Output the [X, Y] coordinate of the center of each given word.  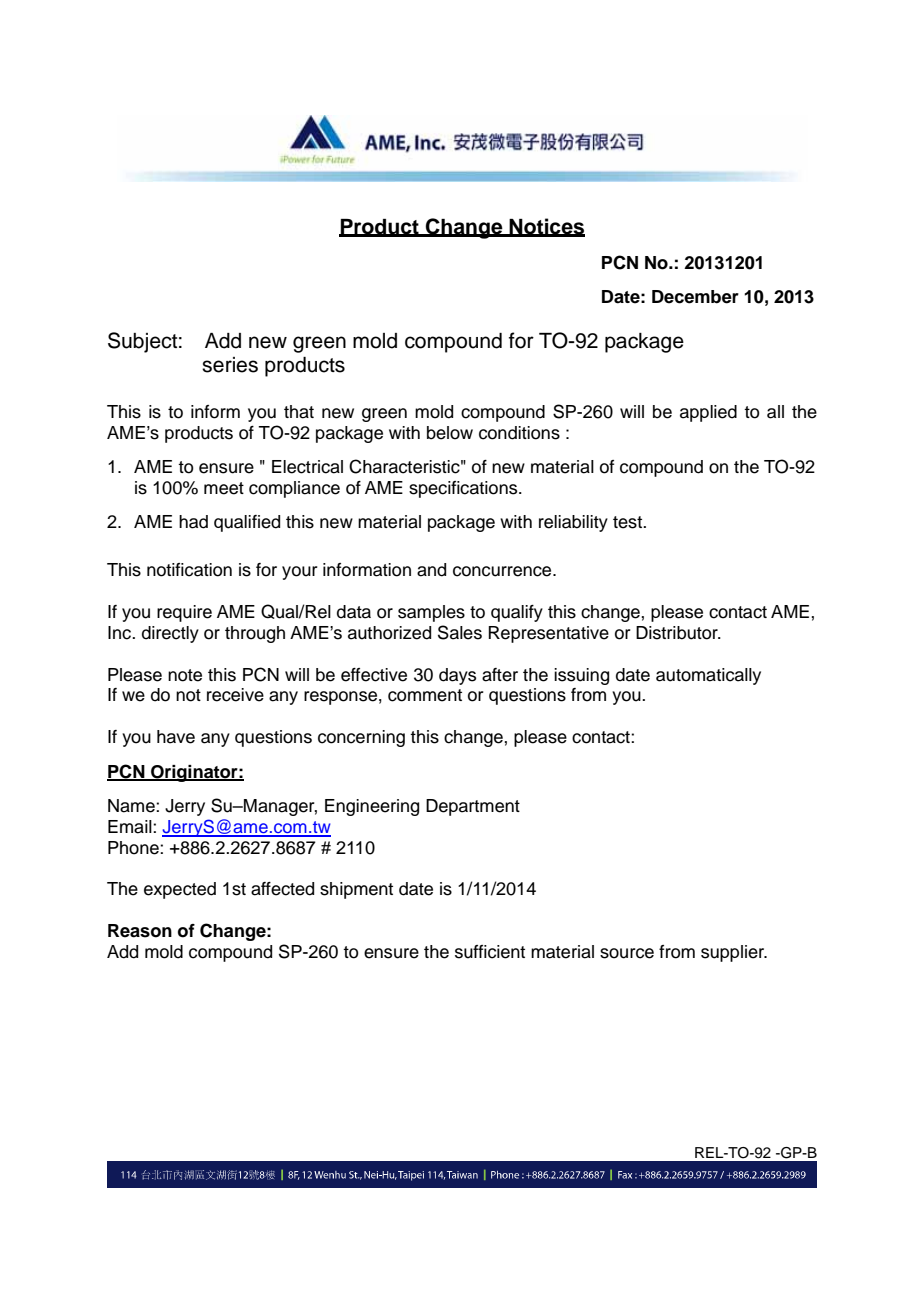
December [695, 297]
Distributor [678, 633]
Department [473, 807]
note [185, 675]
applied [708, 413]
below [450, 433]
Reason [140, 931]
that [299, 412]
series [230, 365]
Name [132, 806]
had [193, 522]
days [457, 676]
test [628, 522]
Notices [546, 227]
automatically [708, 676]
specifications [464, 489]
